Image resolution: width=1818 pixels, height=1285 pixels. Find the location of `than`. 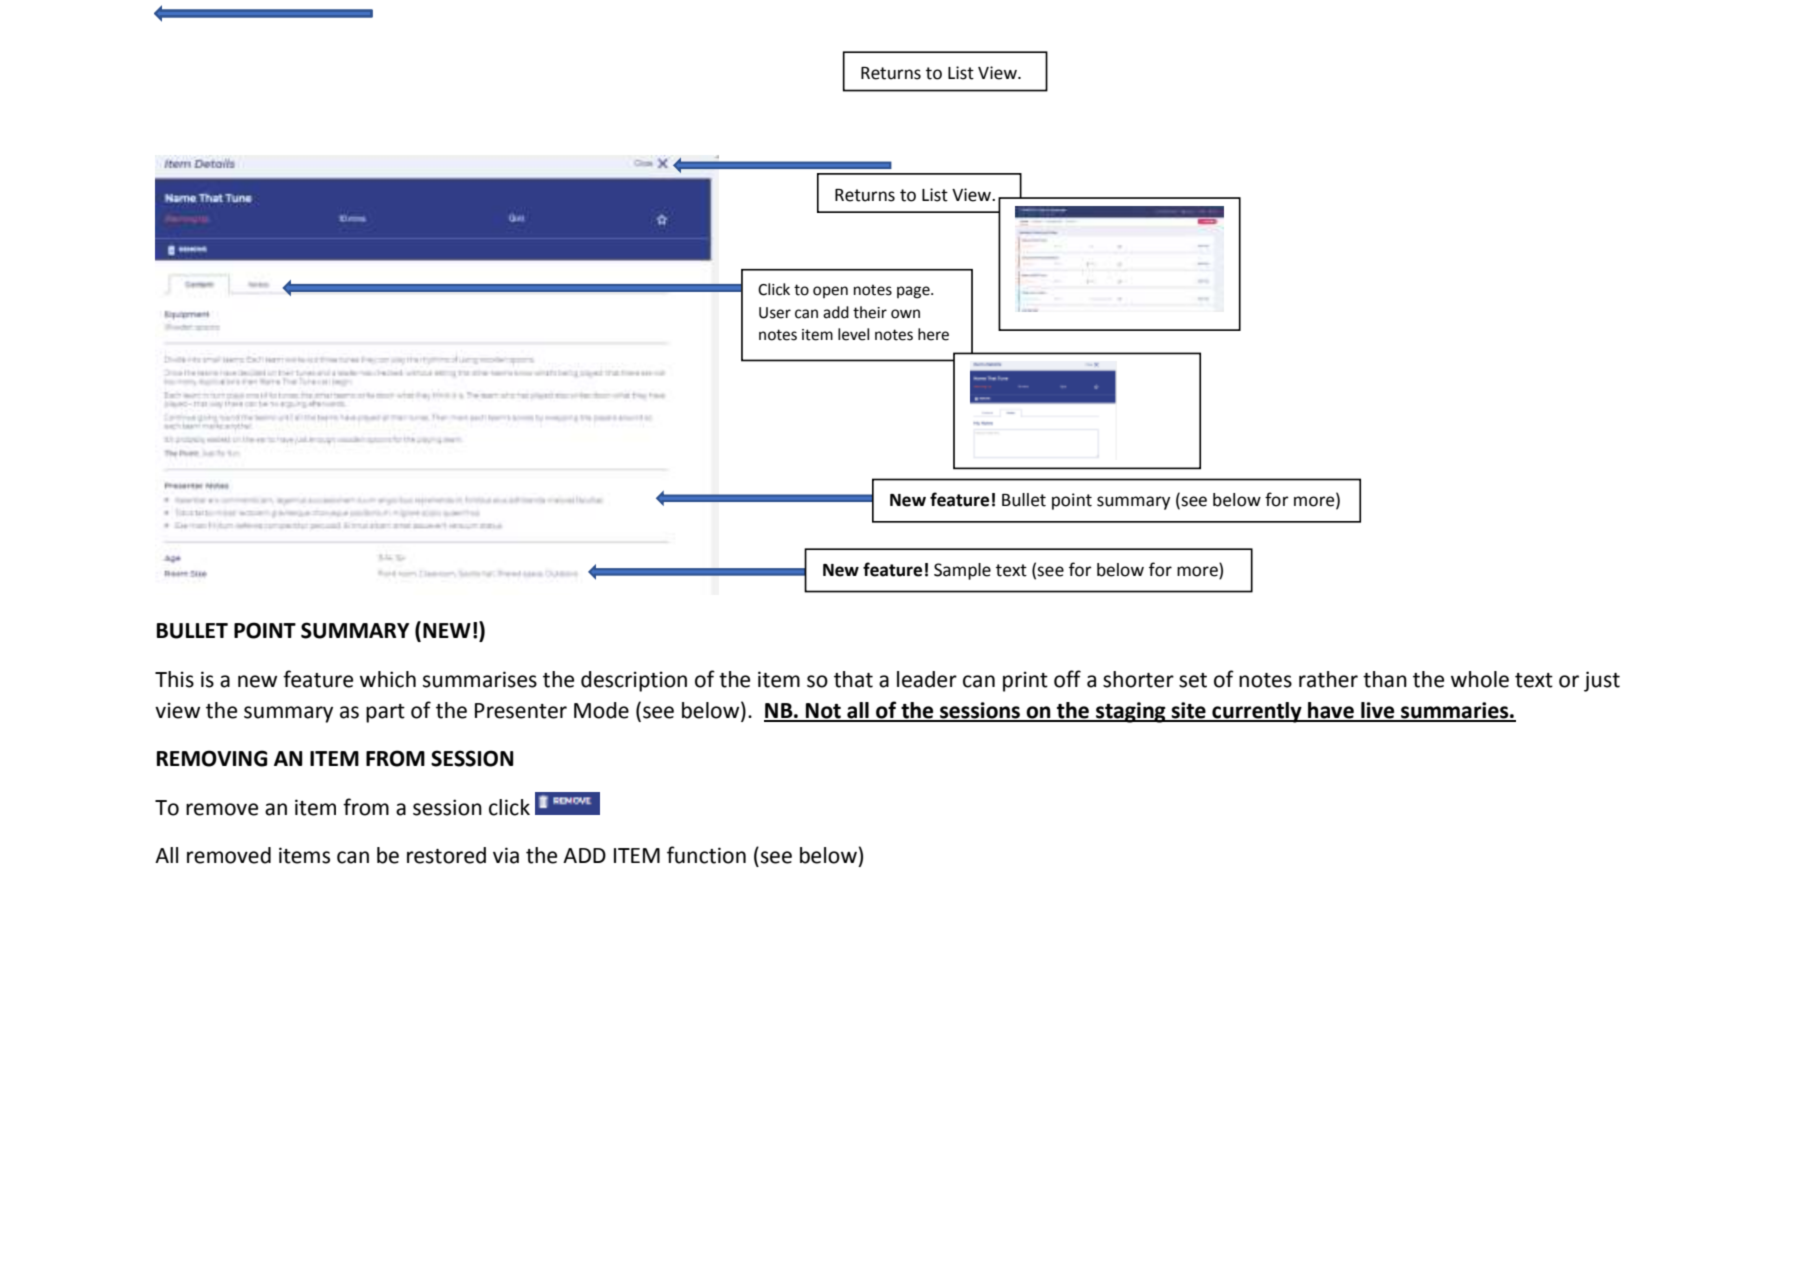

than is located at coordinates (1385, 679).
